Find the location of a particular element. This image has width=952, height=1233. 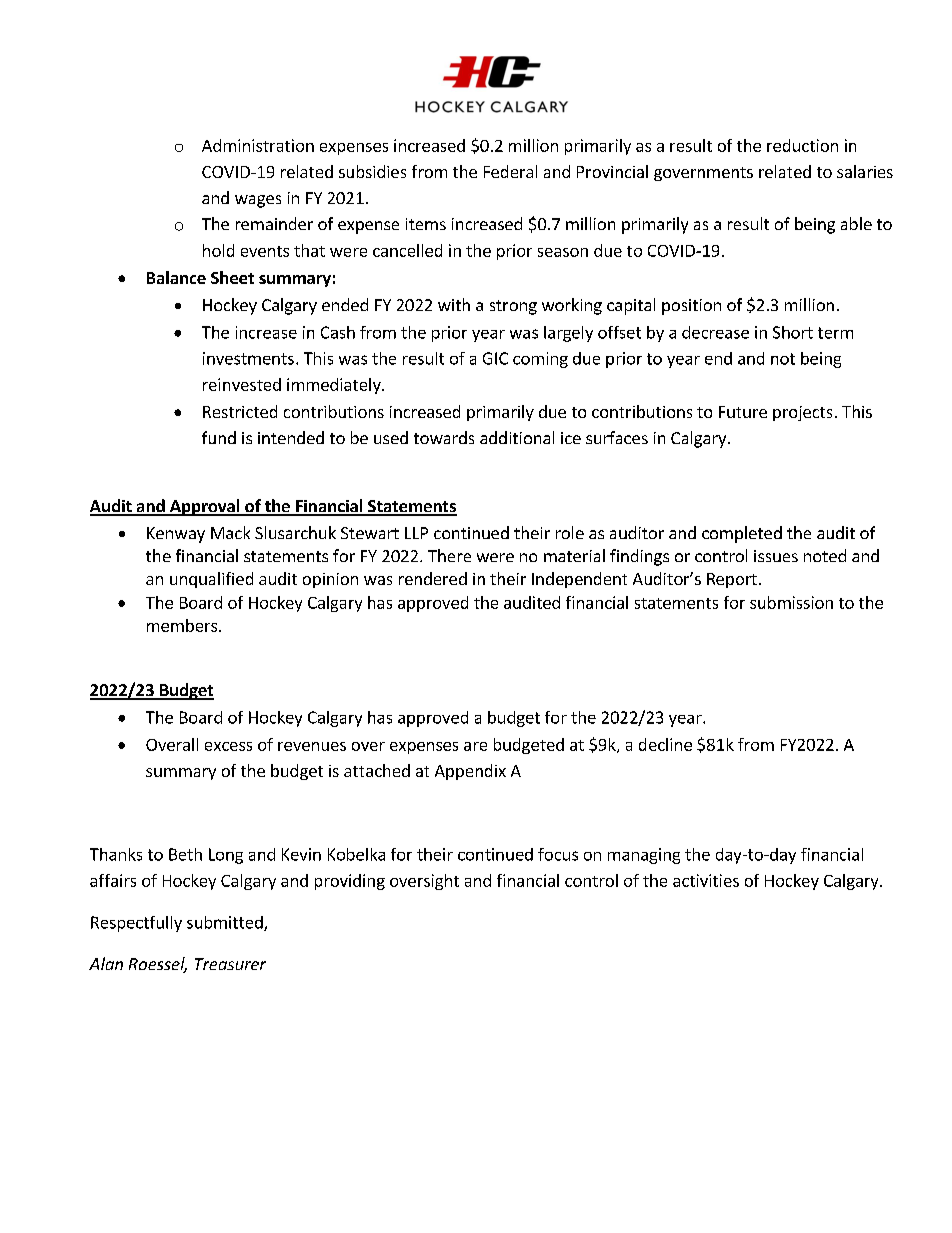

investments is located at coordinates (248, 358).
